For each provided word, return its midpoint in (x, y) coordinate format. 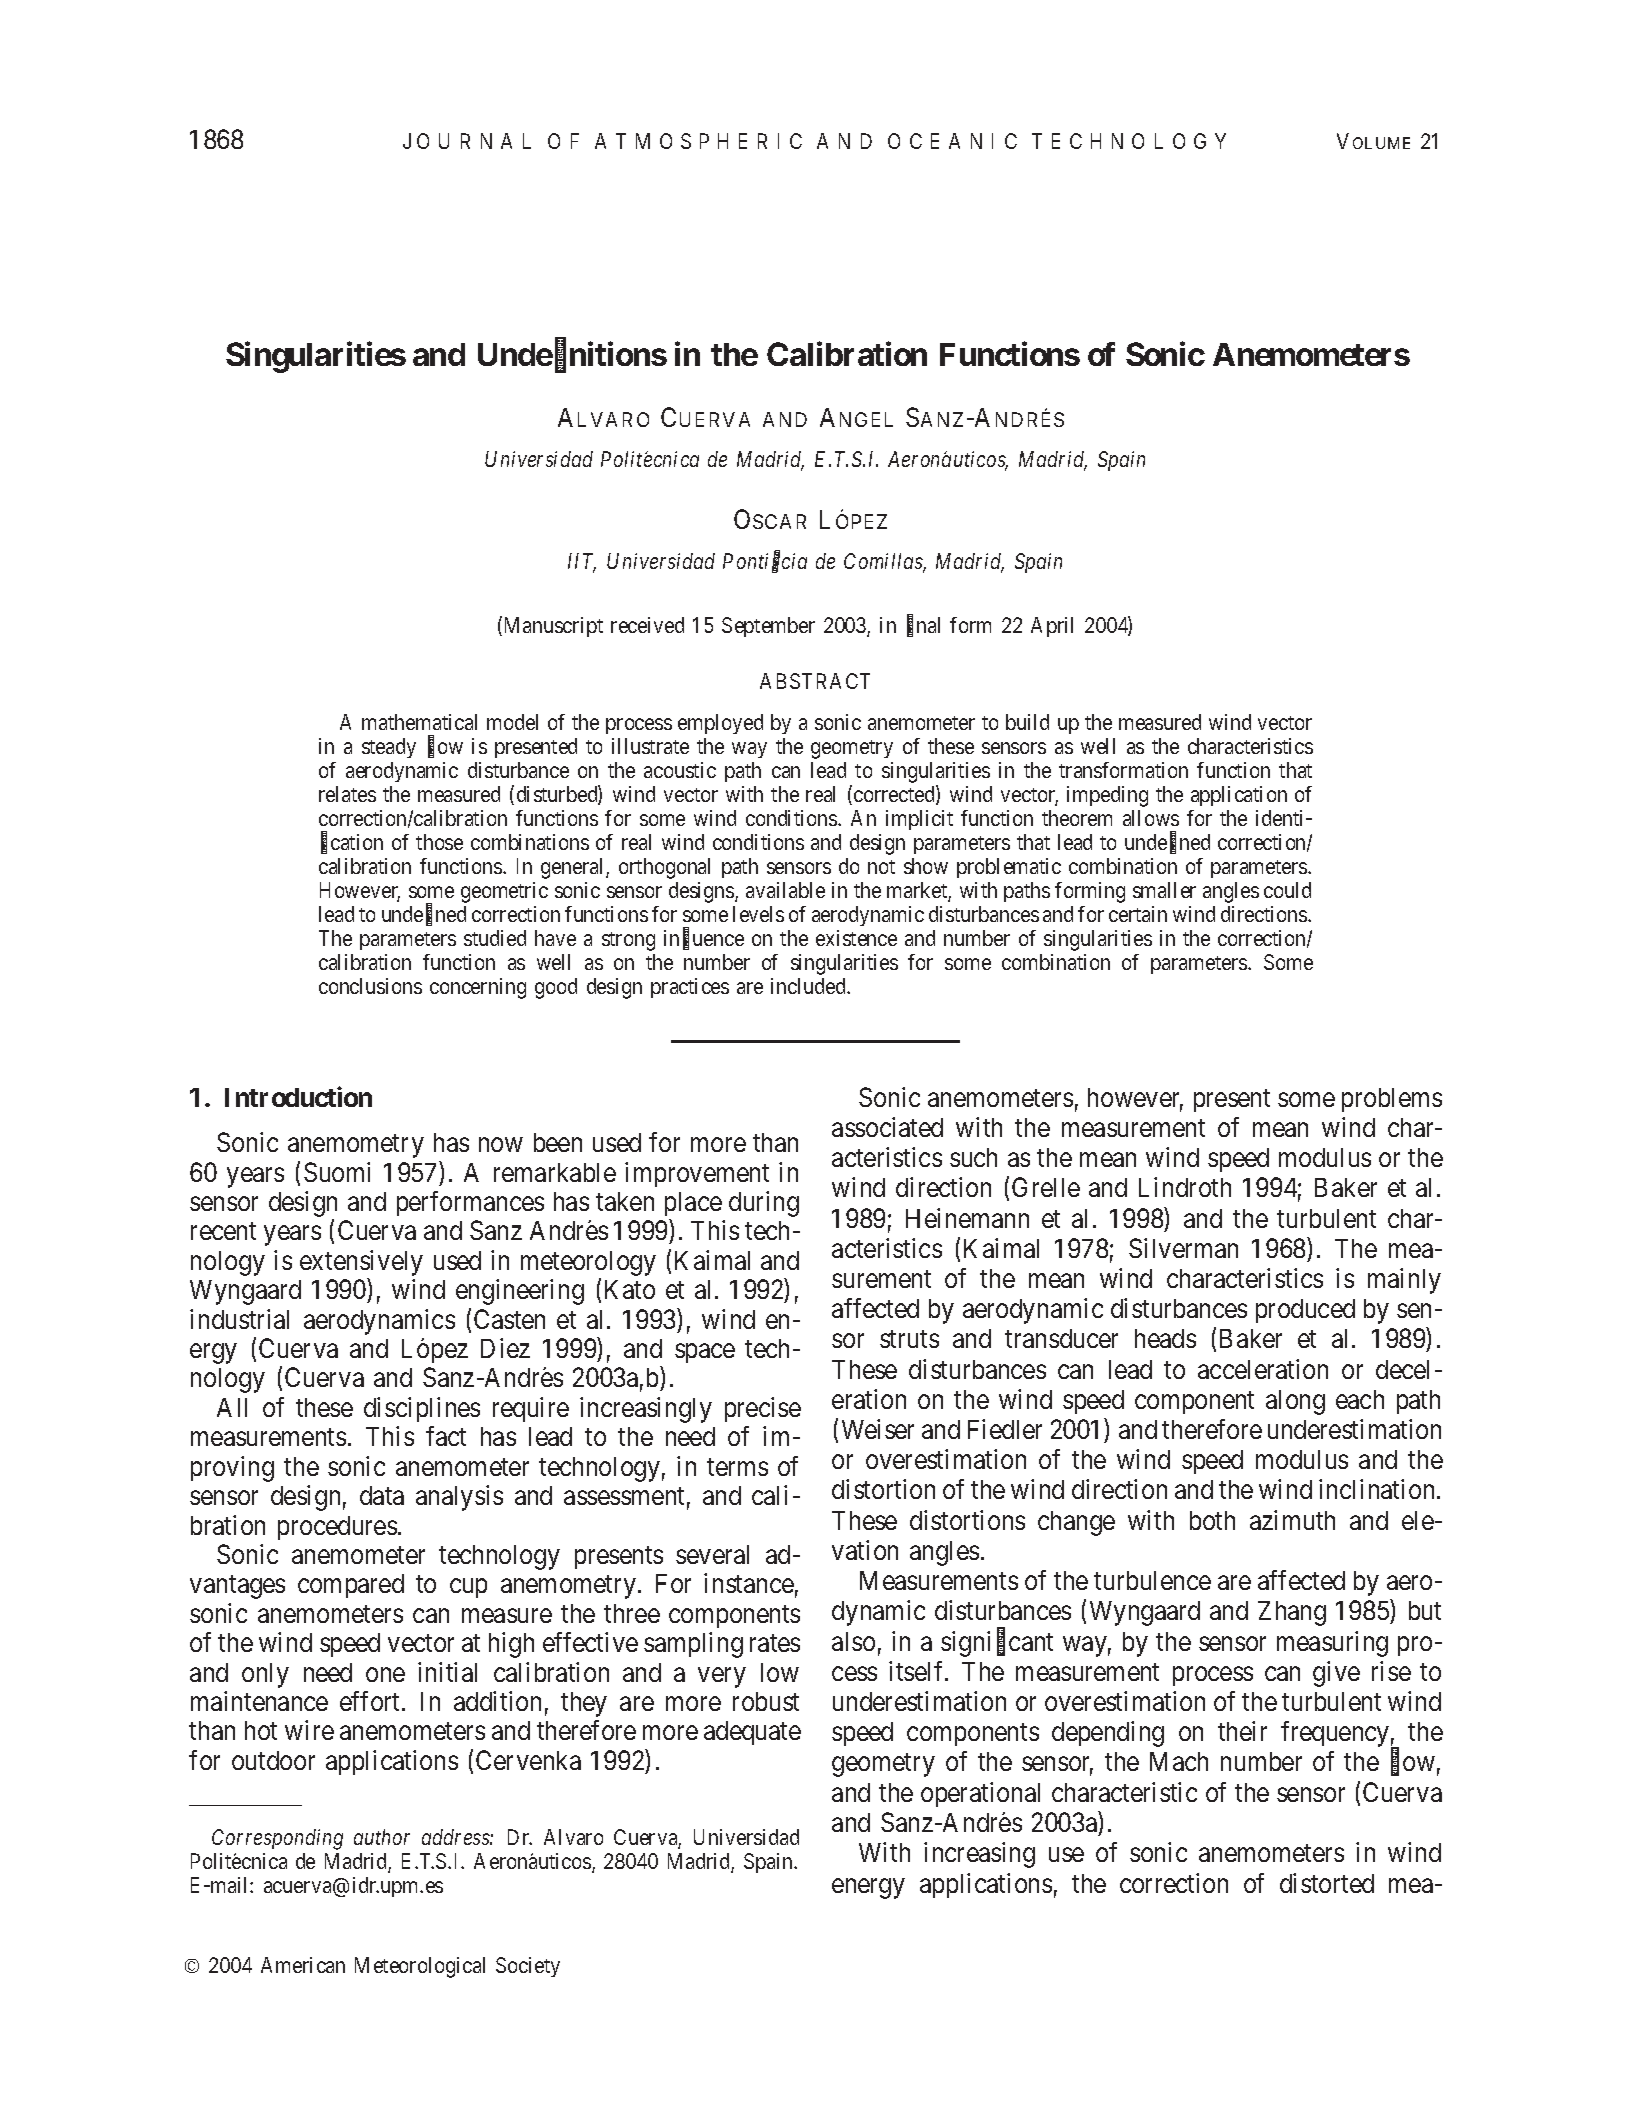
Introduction (298, 1096)
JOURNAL (467, 141)
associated (887, 1127)
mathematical (419, 722)
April (1052, 627)
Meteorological (420, 1967)
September (768, 627)
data (382, 1495)
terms (737, 1467)
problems (1392, 1100)
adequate (752, 1733)
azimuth (1292, 1520)
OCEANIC (952, 141)
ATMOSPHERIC (698, 141)
